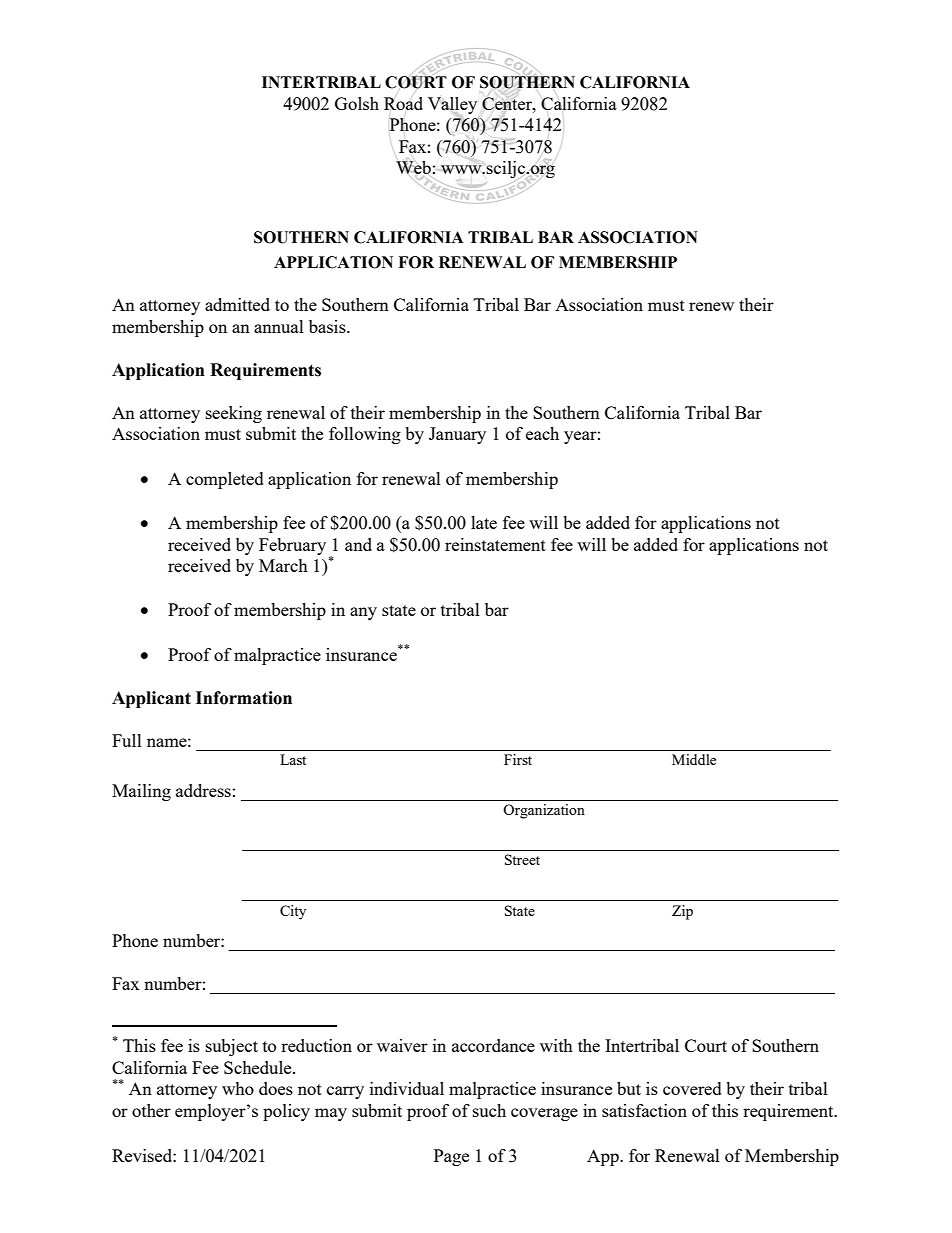 This page has height=1233, width=952. What do you see at coordinates (452, 106) in the page?
I see `Valley` at bounding box center [452, 106].
